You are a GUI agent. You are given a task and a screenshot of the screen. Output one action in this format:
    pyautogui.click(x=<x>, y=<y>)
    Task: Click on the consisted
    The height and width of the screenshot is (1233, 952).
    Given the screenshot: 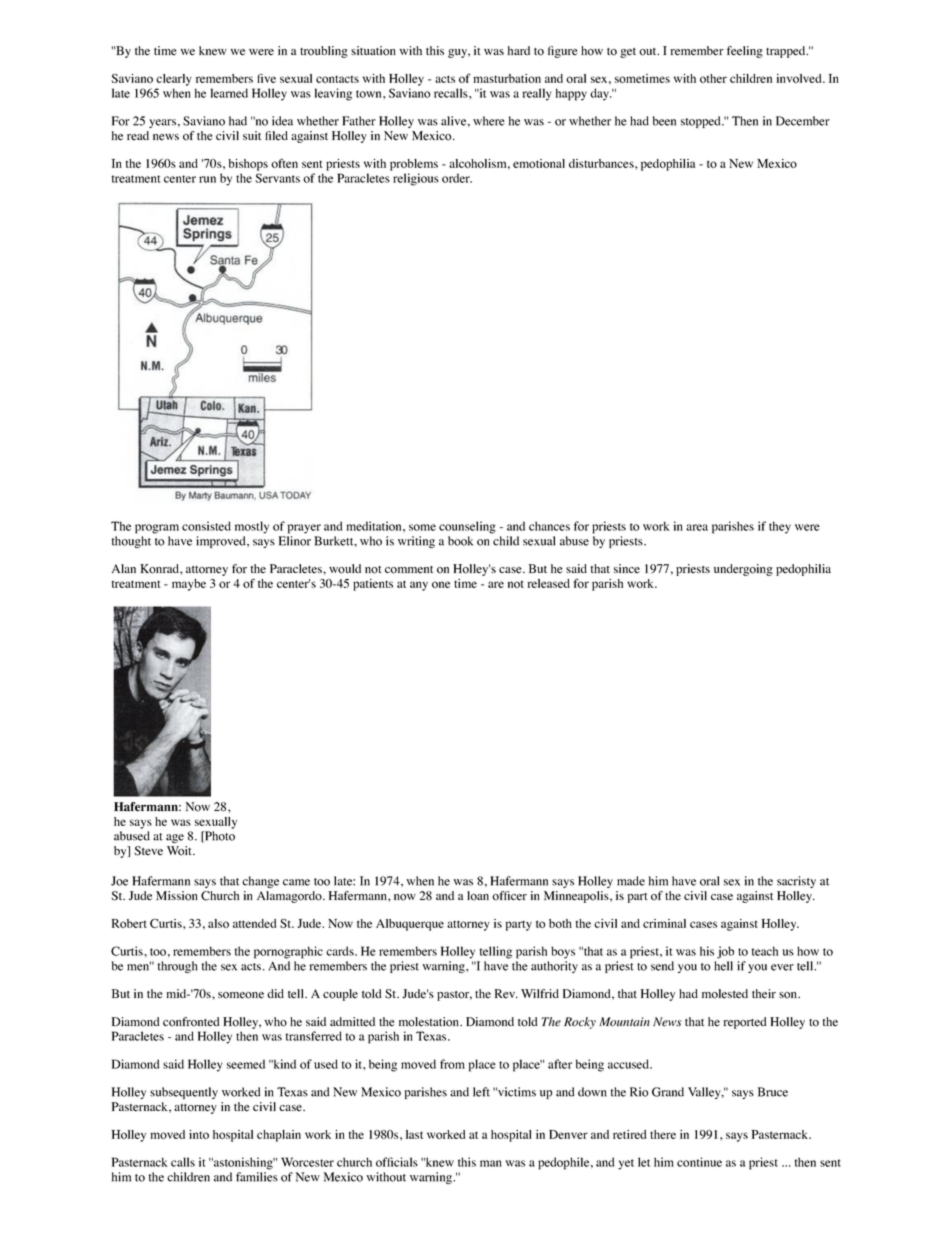 What is the action you would take?
    pyautogui.click(x=206, y=526)
